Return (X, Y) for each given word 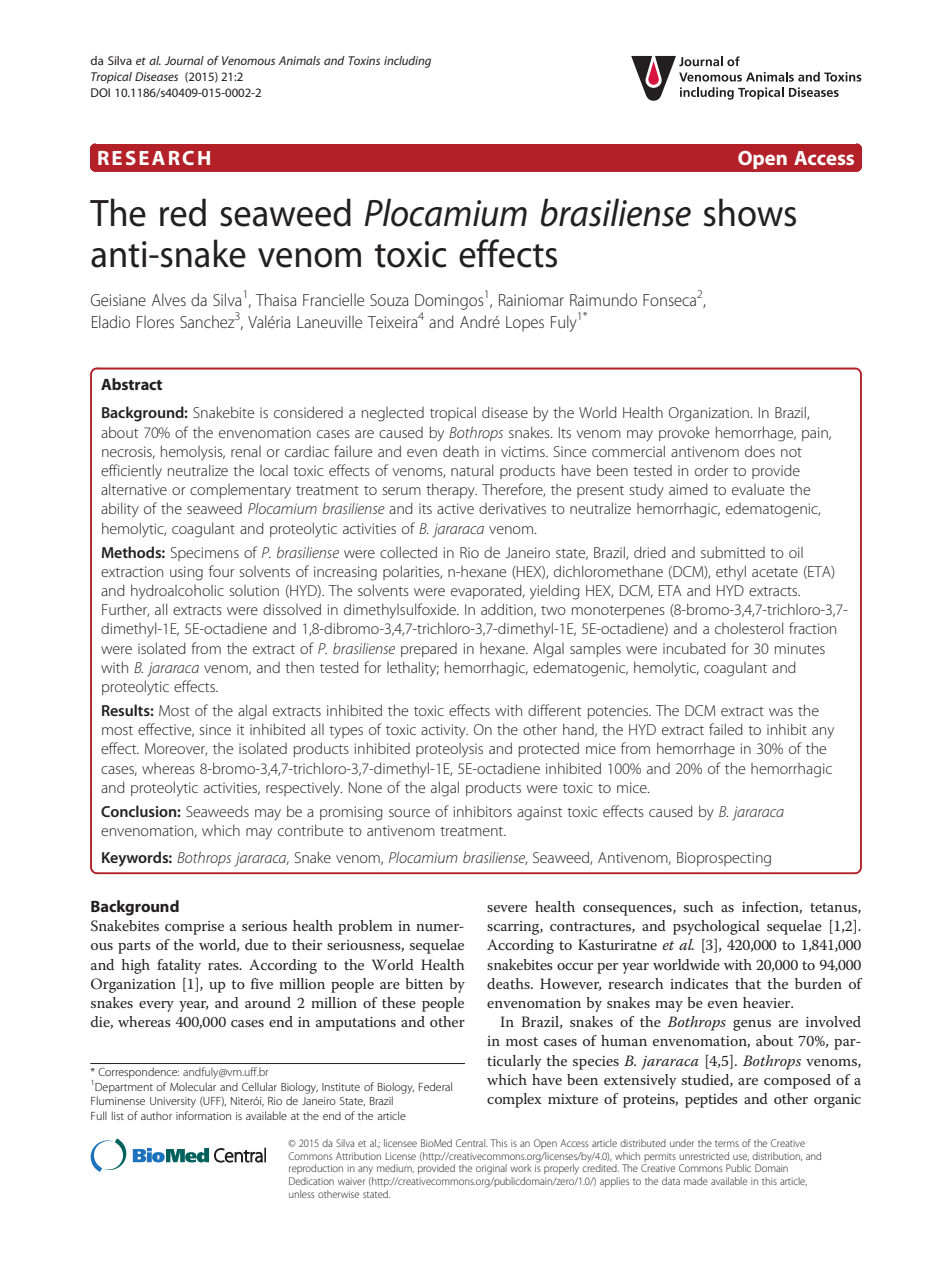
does (760, 451)
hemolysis (193, 453)
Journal (184, 60)
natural (472, 470)
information (203, 1115)
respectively (304, 789)
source (409, 813)
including (407, 62)
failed (726, 729)
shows (750, 212)
